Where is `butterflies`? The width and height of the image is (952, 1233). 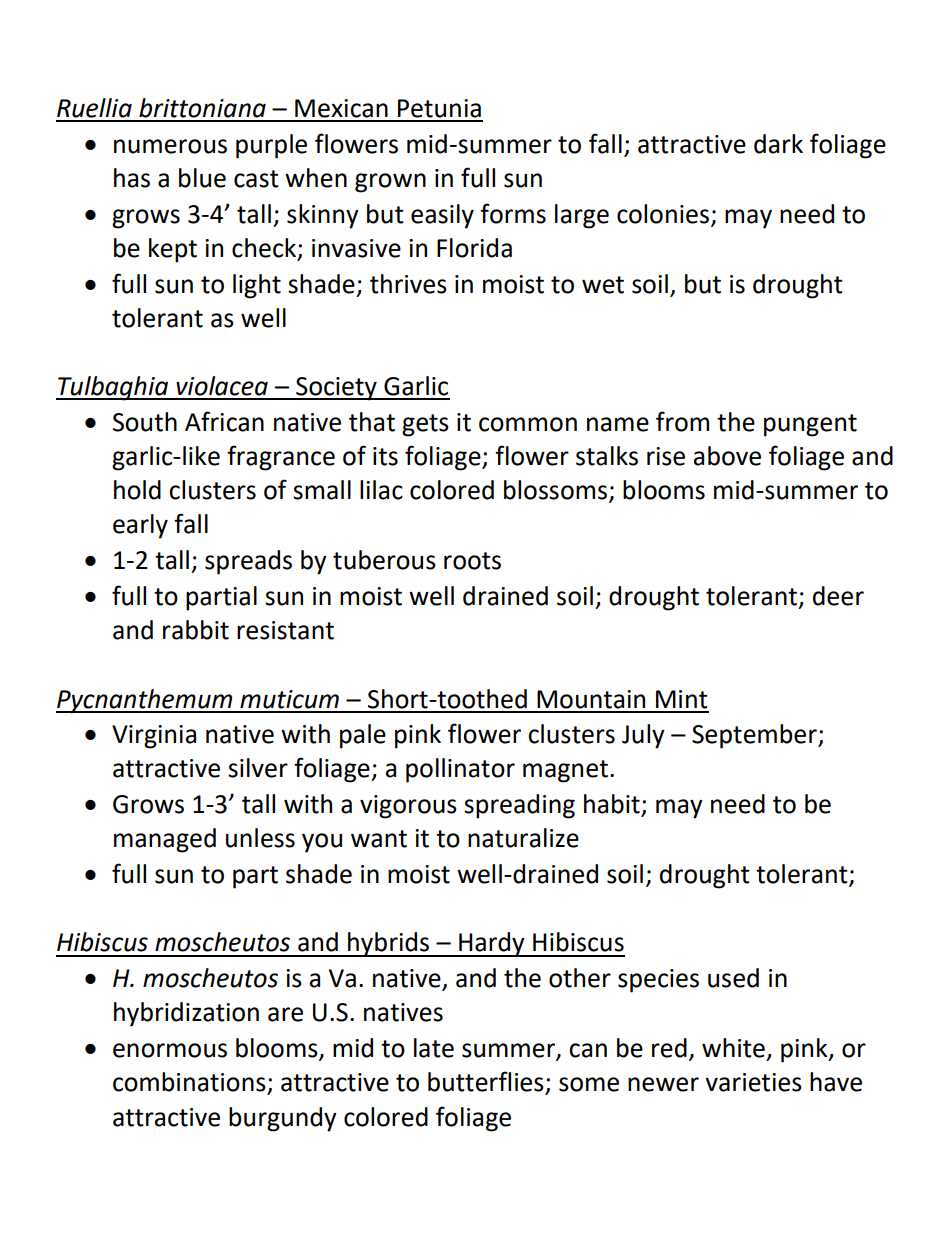 butterflies is located at coordinates (487, 1082).
